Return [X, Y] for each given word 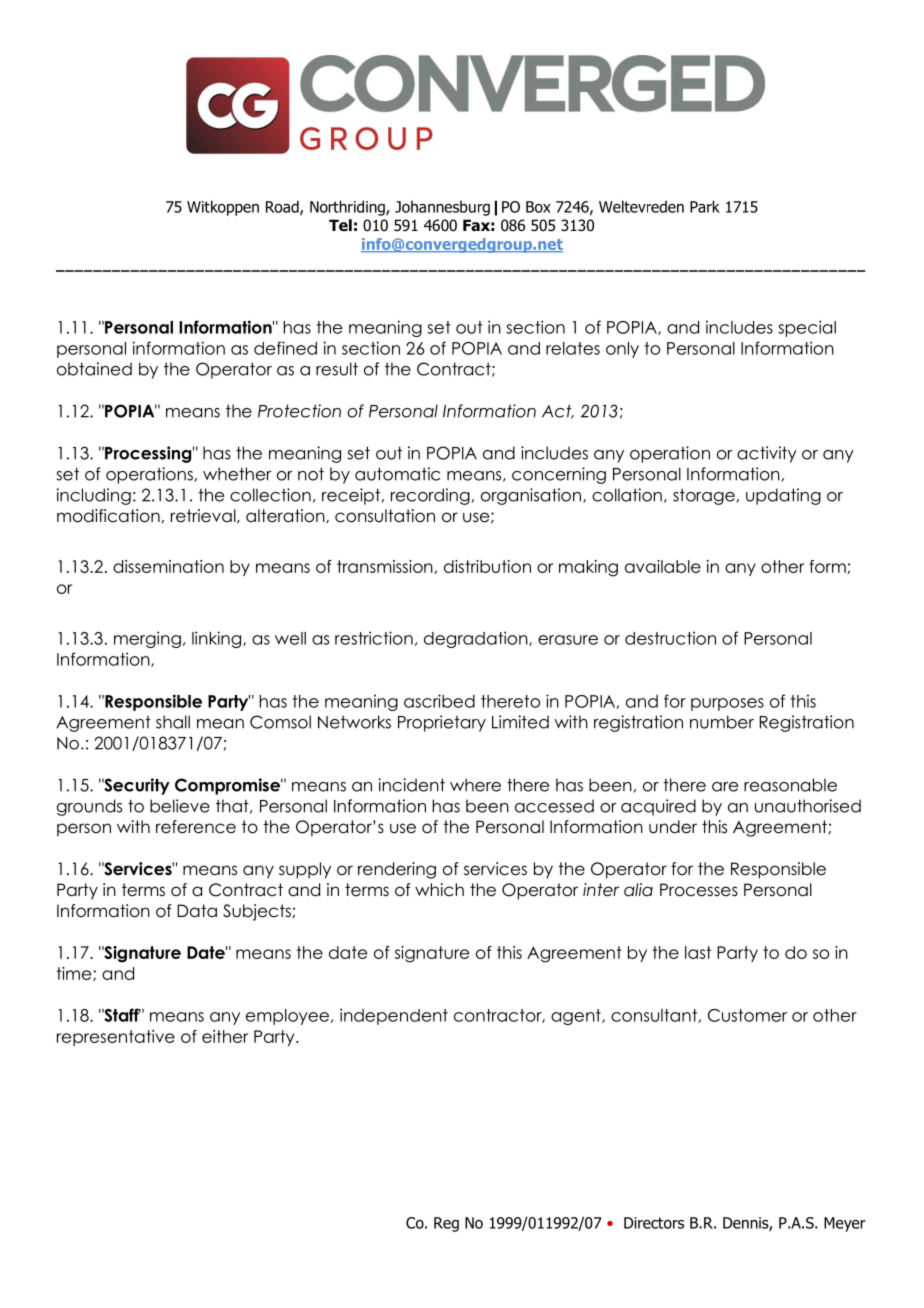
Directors [654, 1223]
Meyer [845, 1224]
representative [116, 1038]
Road [283, 207]
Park [705, 206]
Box [538, 207]
